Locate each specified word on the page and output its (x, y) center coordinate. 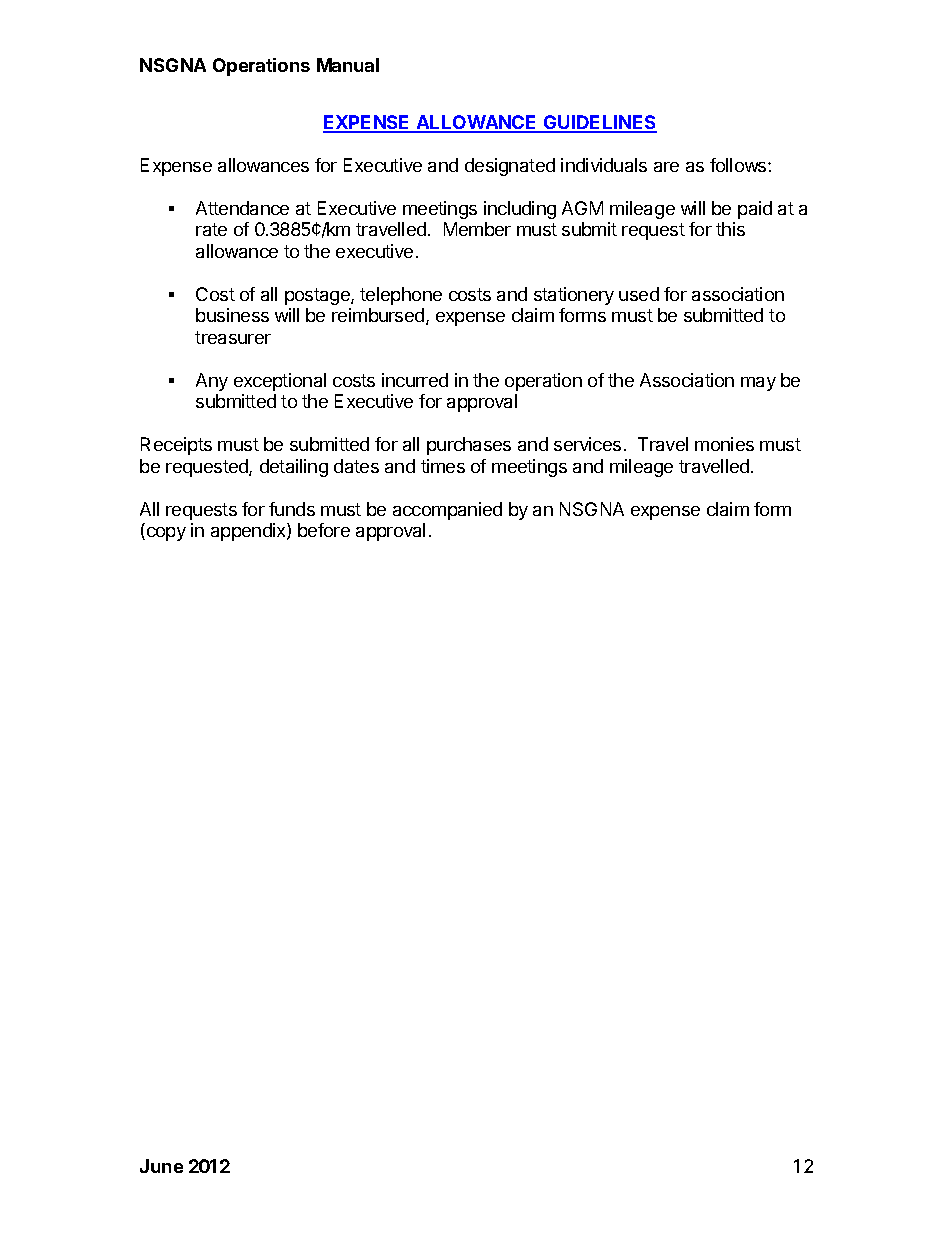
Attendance (242, 208)
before (324, 530)
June (161, 1166)
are (666, 167)
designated (510, 167)
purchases (469, 446)
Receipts (176, 446)
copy (165, 534)
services (587, 444)
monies (724, 444)
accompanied (447, 511)
